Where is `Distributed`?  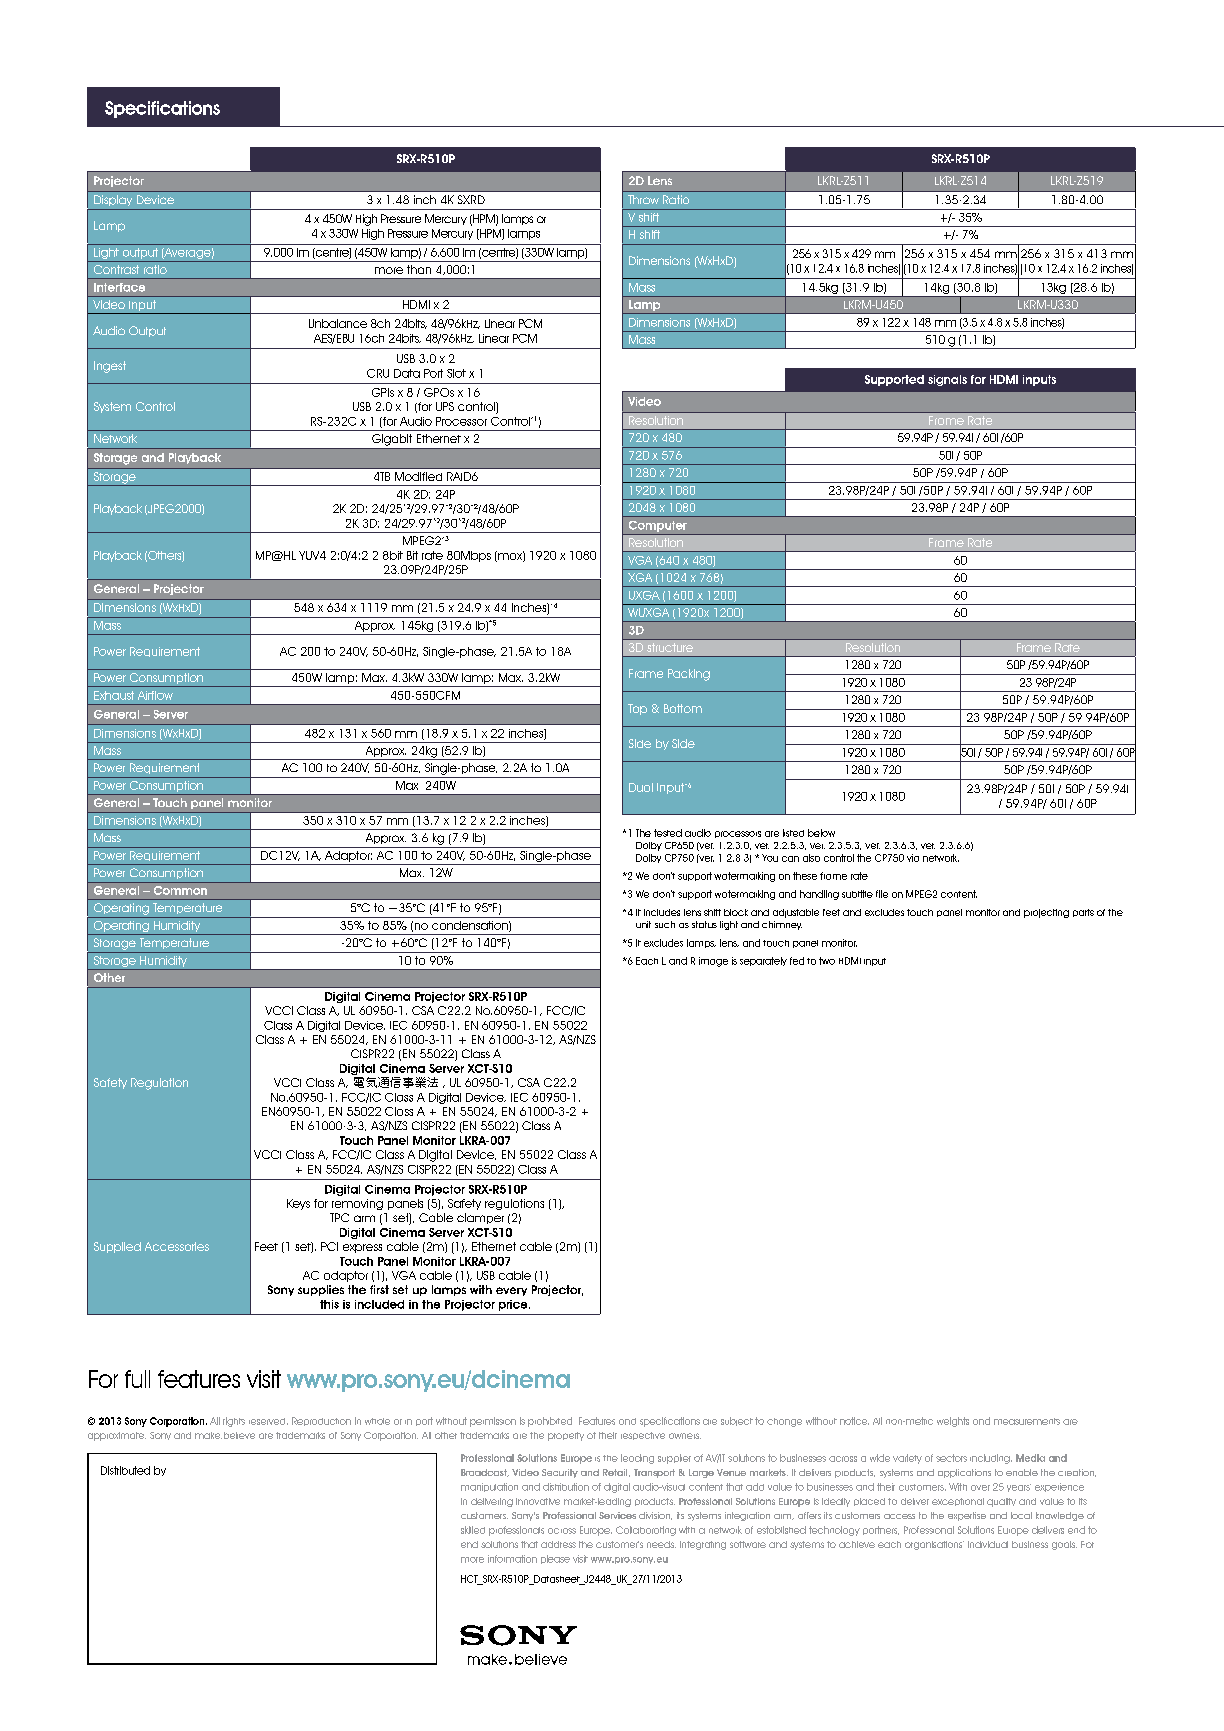 Distributed is located at coordinates (125, 1470).
